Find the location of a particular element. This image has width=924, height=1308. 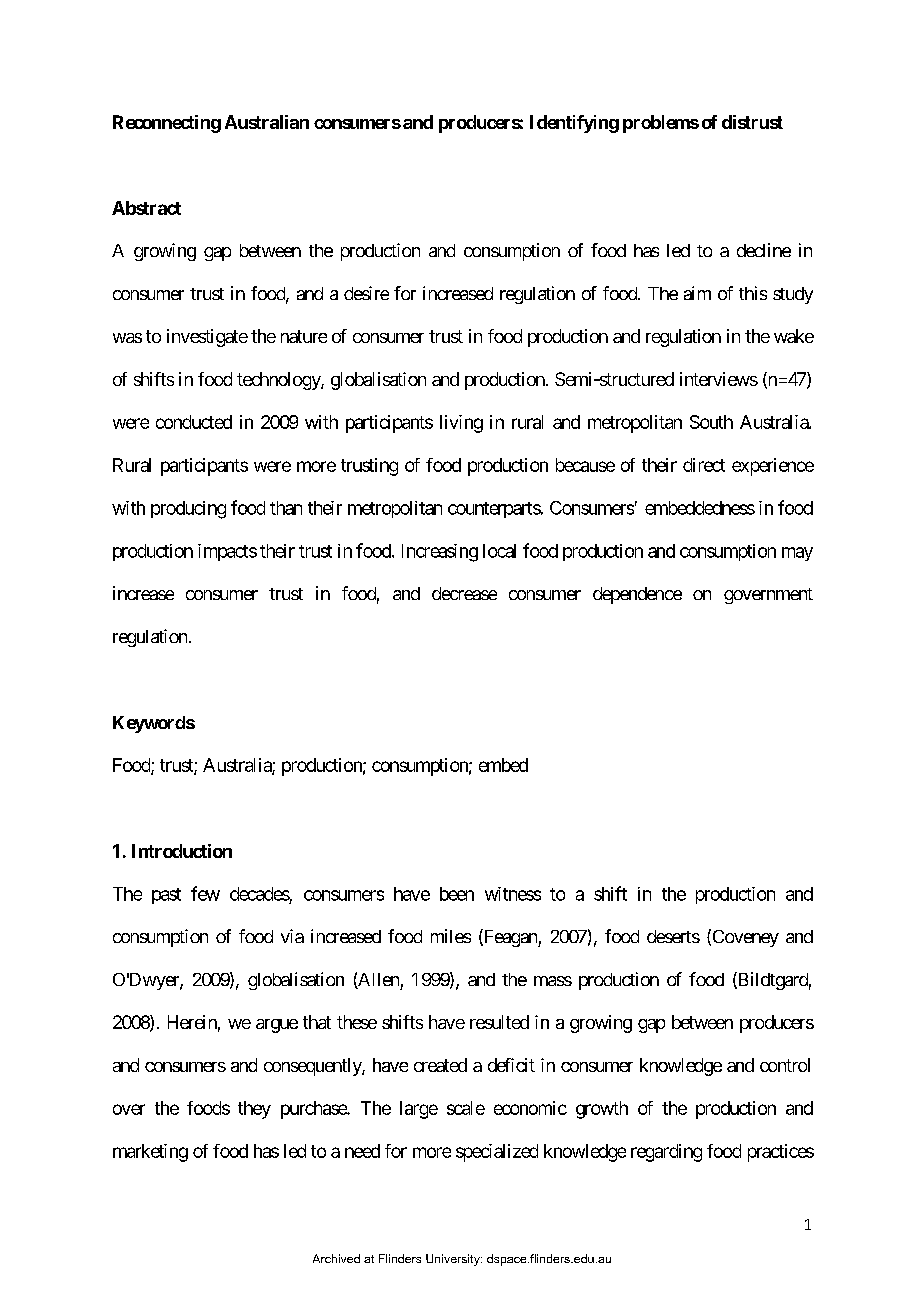

Identifying is located at coordinates (574, 124).
